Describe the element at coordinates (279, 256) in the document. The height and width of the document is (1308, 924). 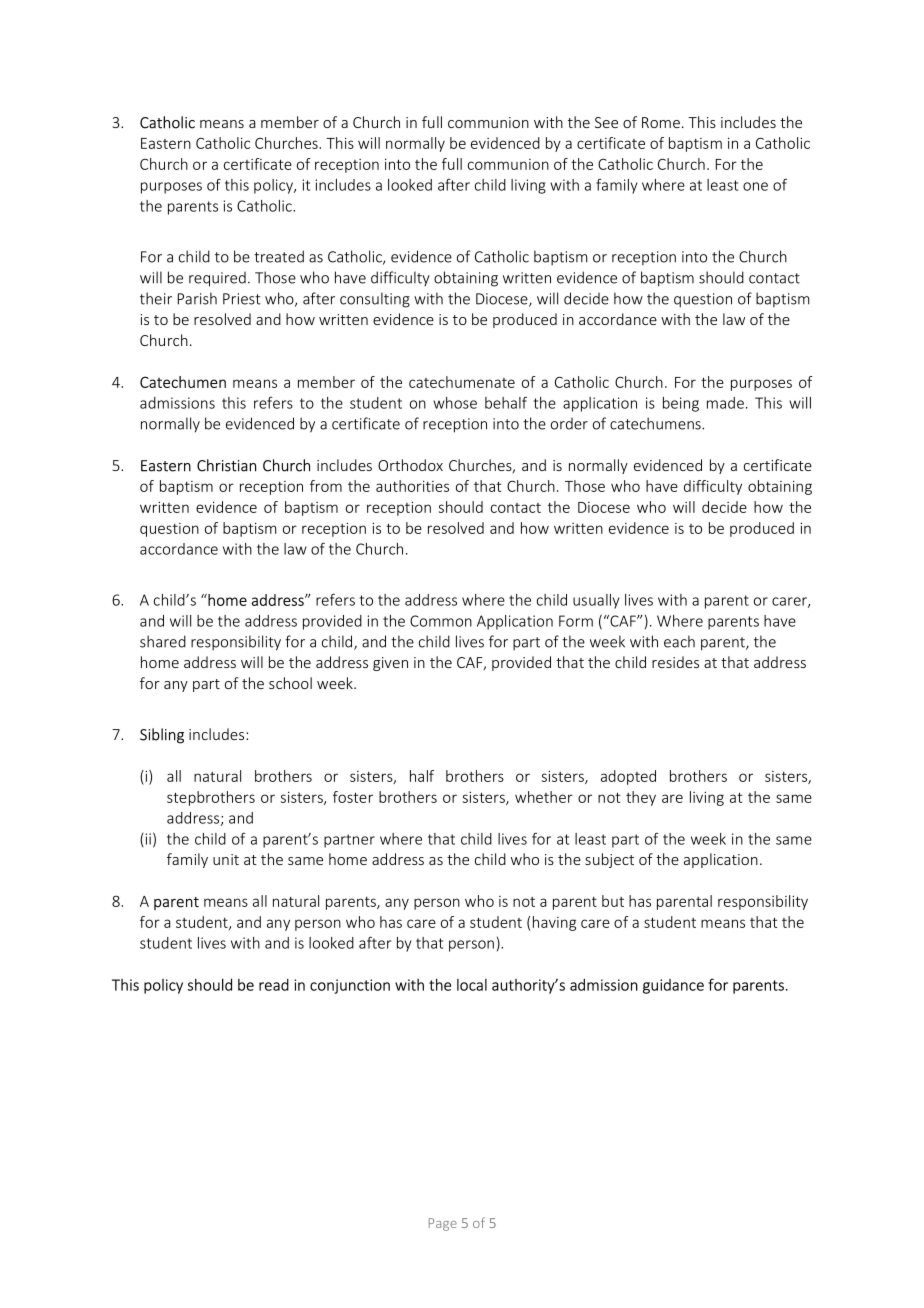
I see `treated` at that location.
